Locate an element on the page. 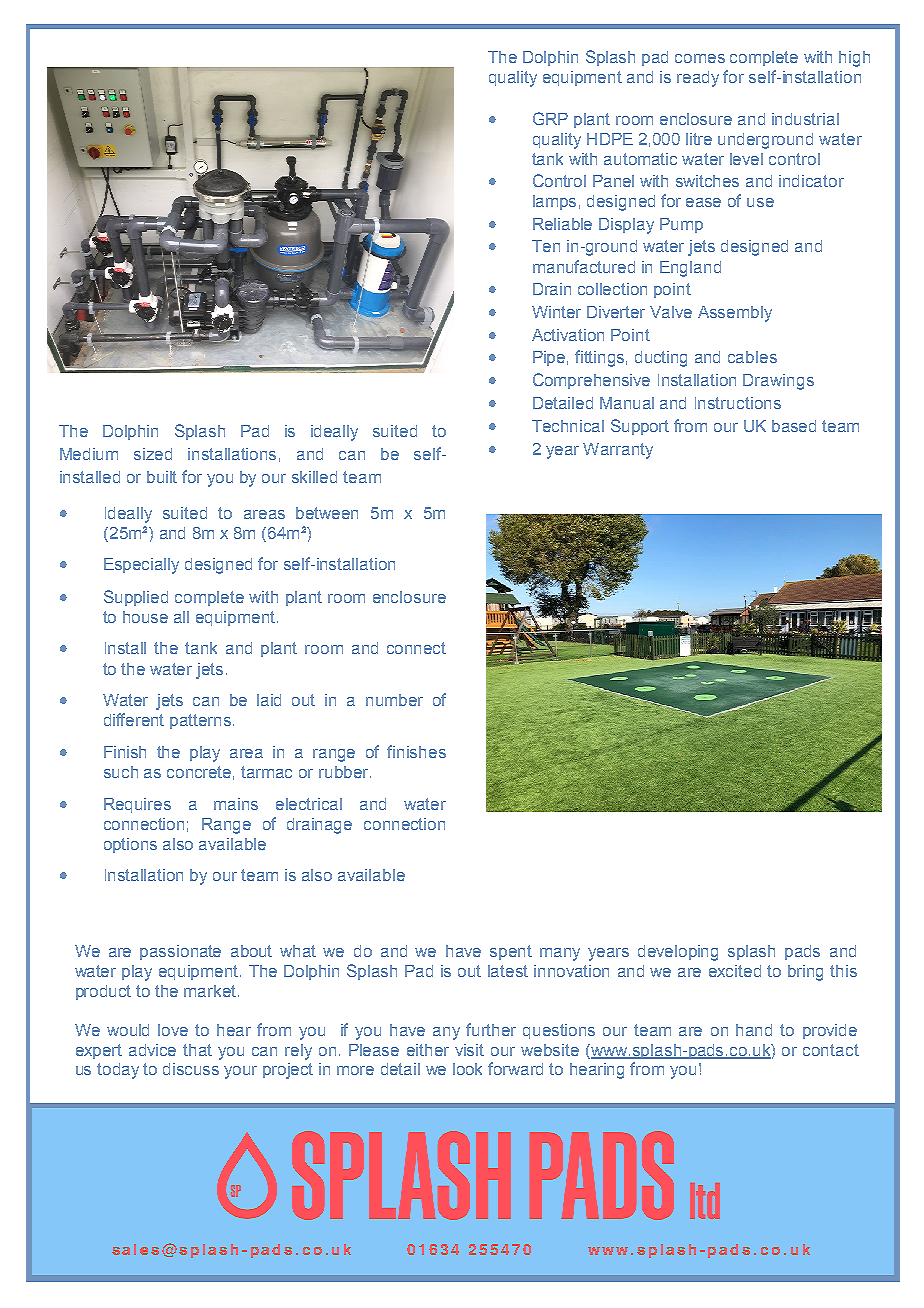 This document has height=1308, width=924. HDPE is located at coordinates (610, 139).
